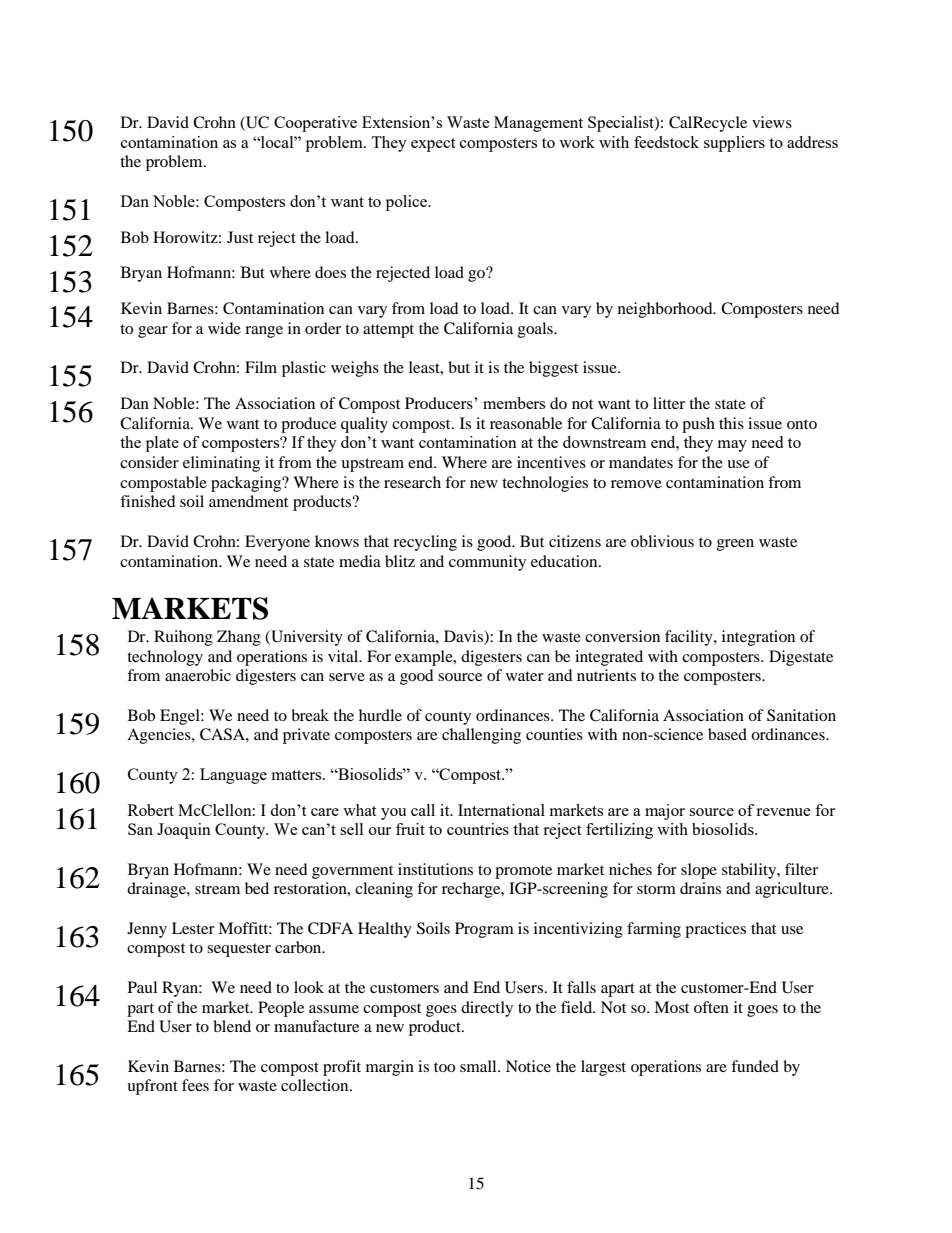  Describe the element at coordinates (315, 124) in the image. I see `Cooperative` at that location.
